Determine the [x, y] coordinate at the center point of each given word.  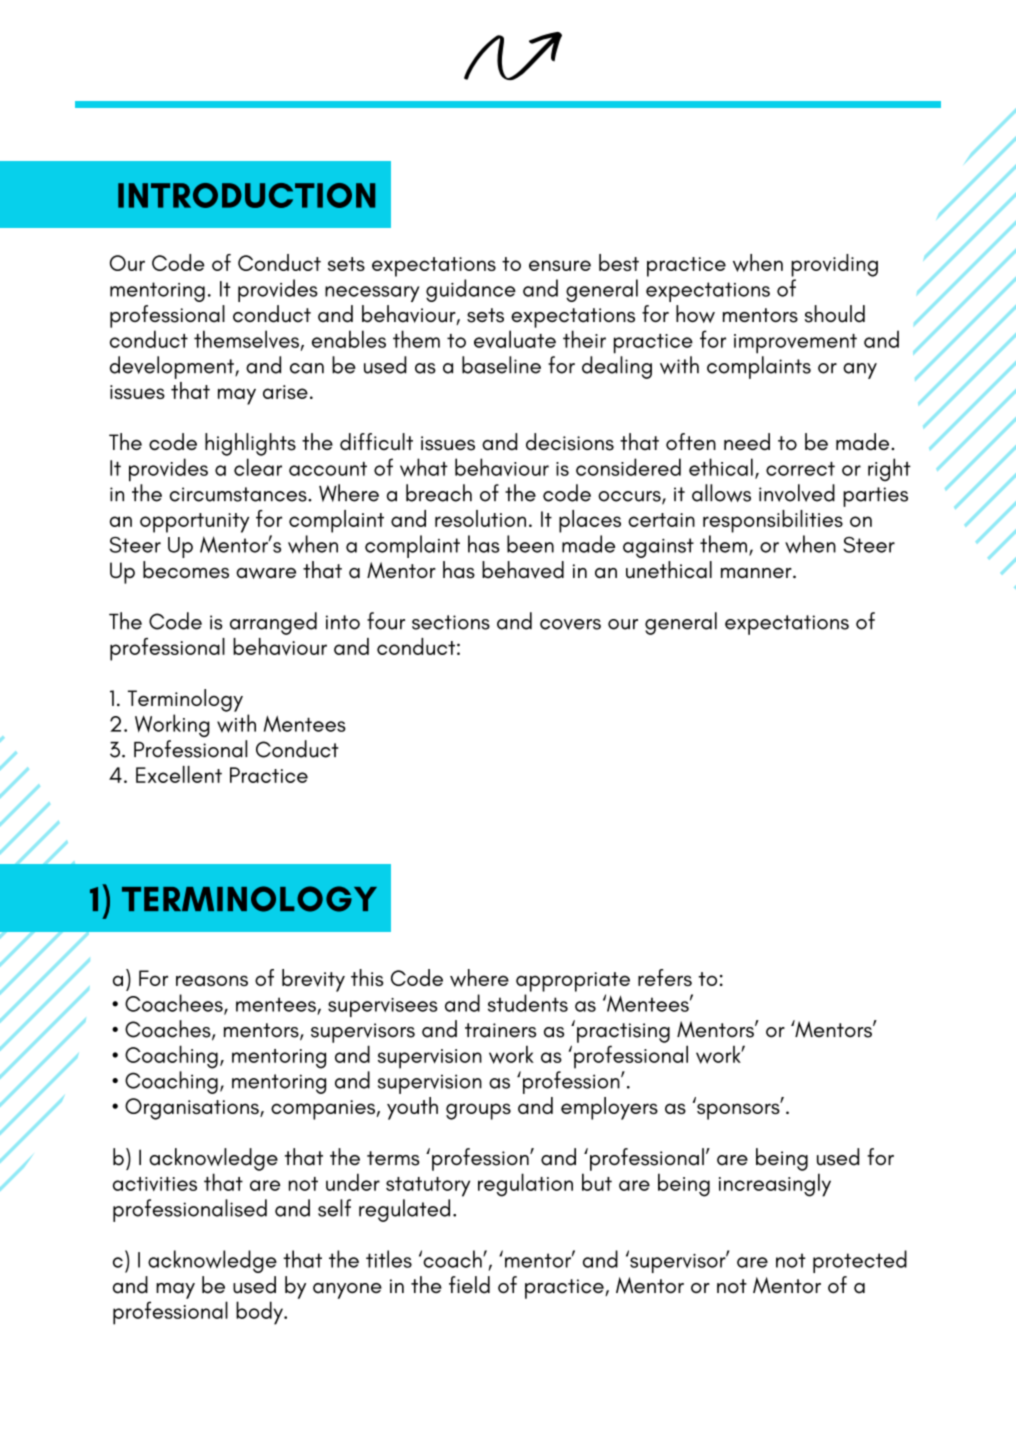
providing [834, 265]
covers [570, 624]
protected [860, 1261]
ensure [560, 265]
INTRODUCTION [246, 195]
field [469, 1285]
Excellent [179, 774]
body [260, 1313]
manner [757, 572]
